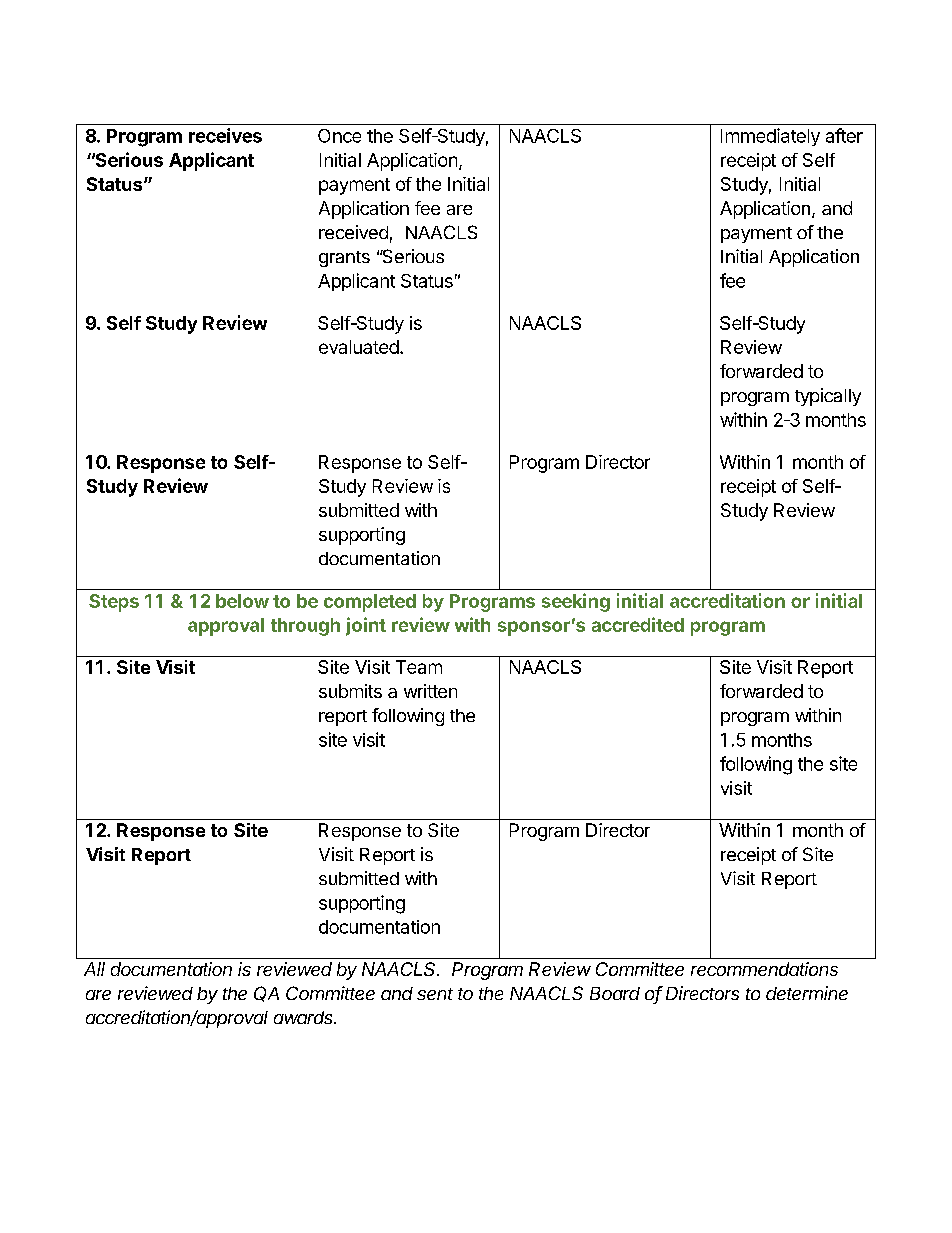  What do you see at coordinates (435, 994) in the document?
I see `sent` at bounding box center [435, 994].
